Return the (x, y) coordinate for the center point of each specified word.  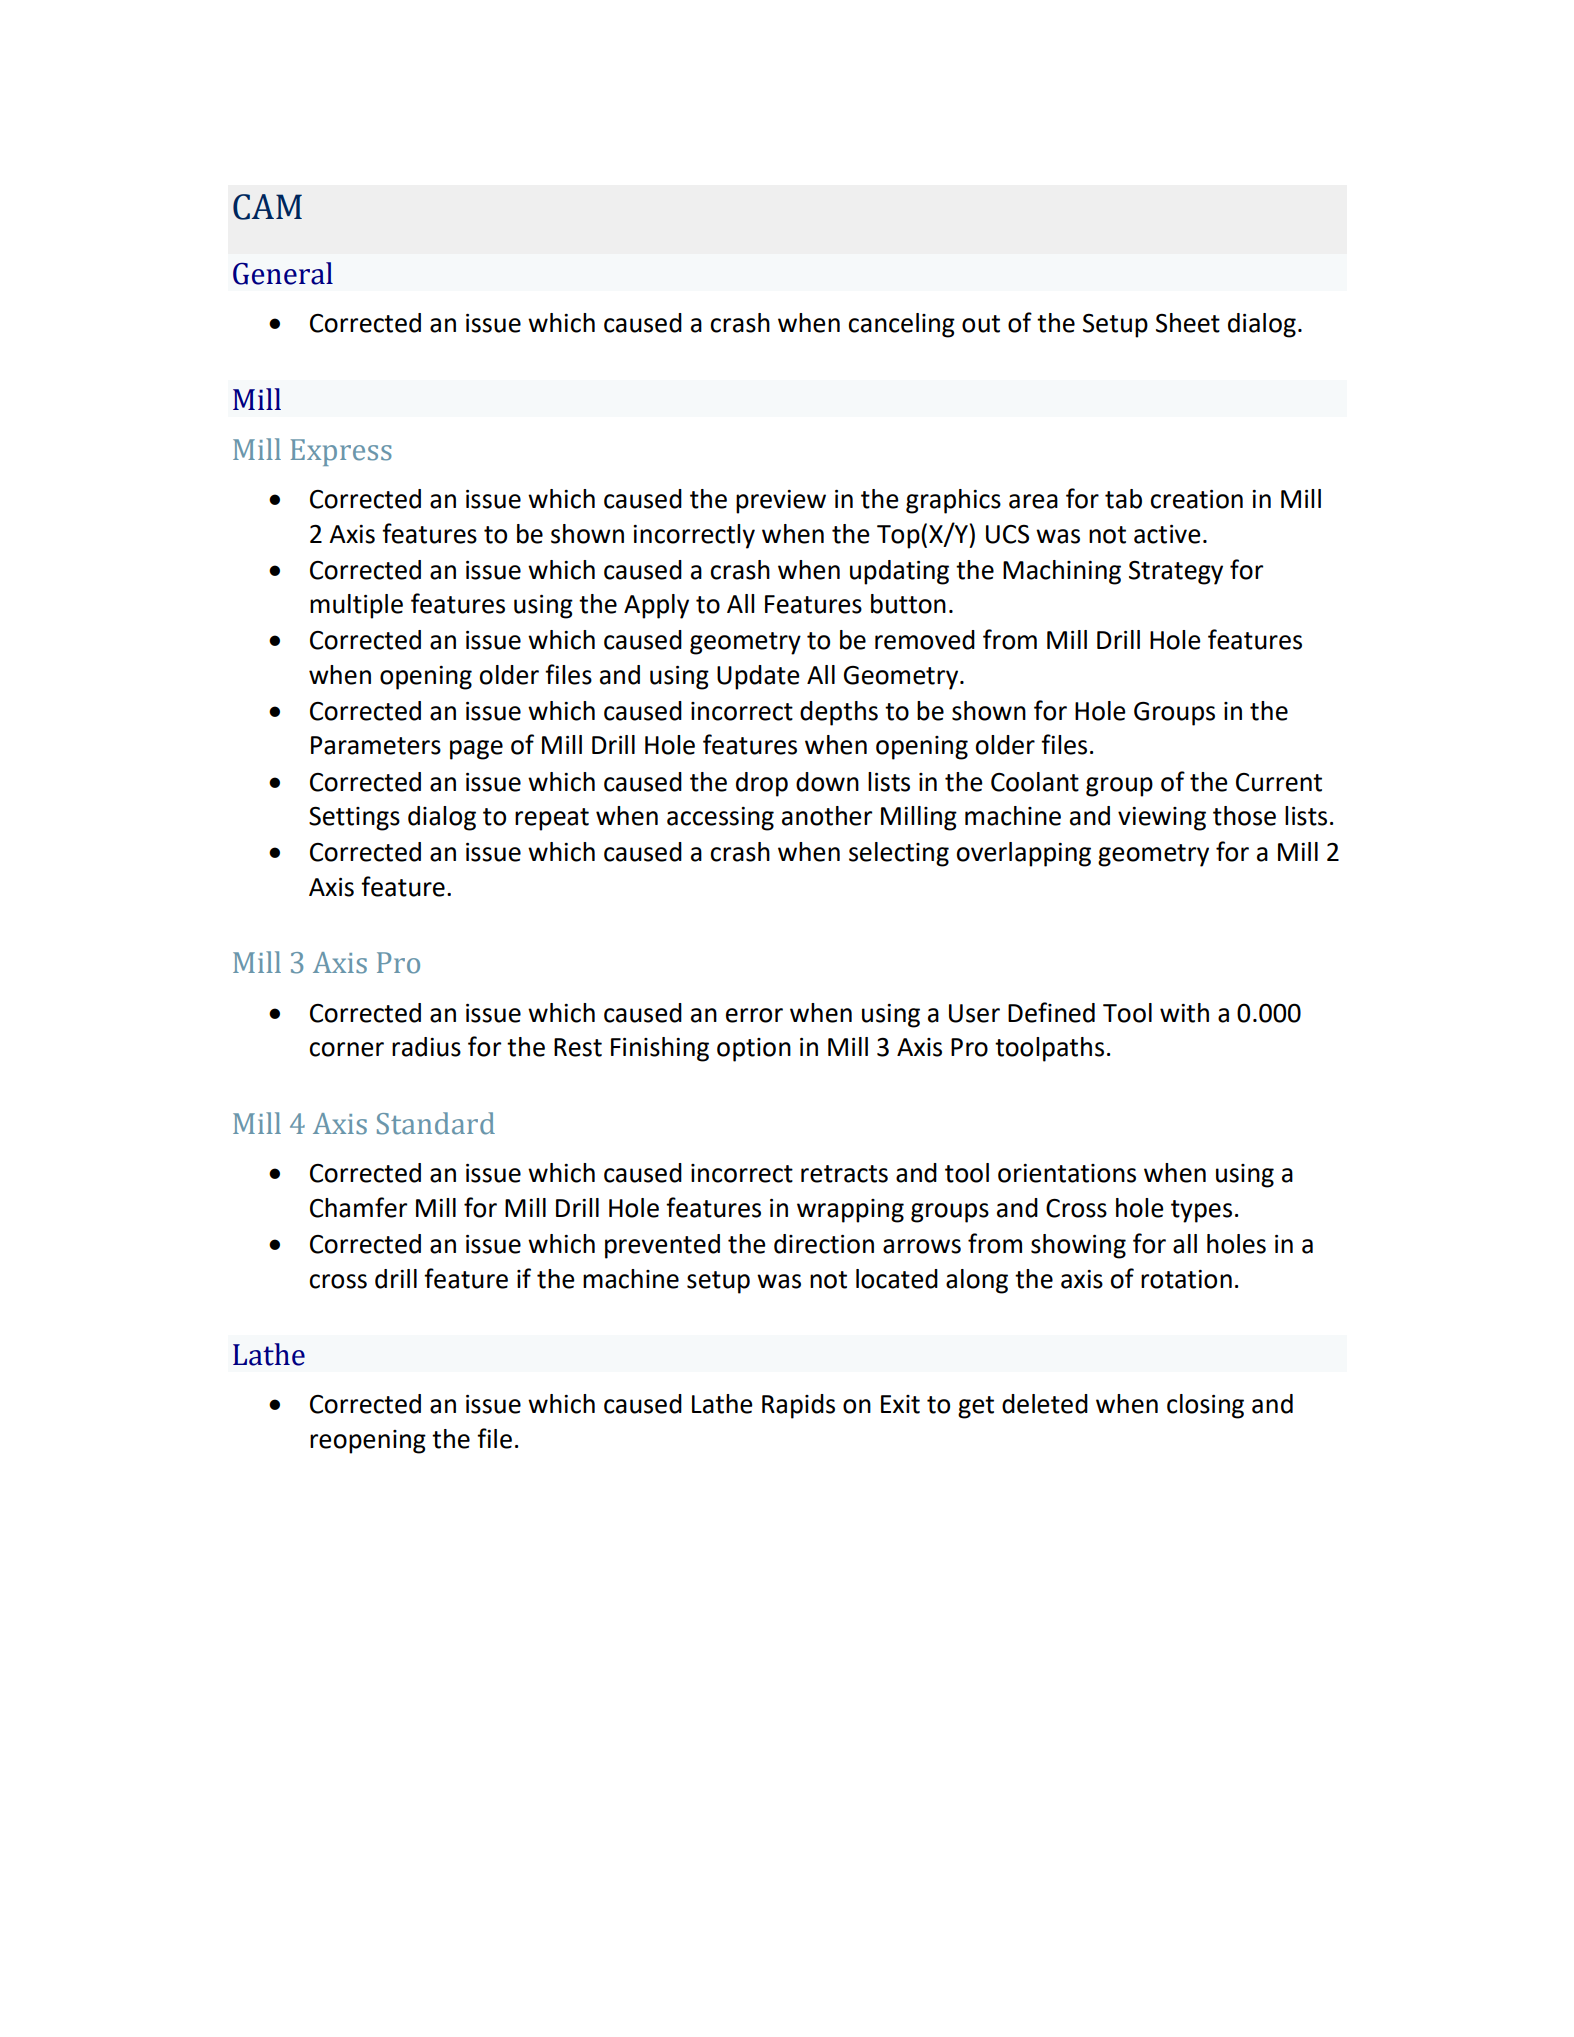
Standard (436, 1123)
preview (781, 502)
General (283, 273)
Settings (354, 819)
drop (762, 784)
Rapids (798, 1406)
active (1167, 534)
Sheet (1188, 323)
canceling (901, 325)
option (754, 1050)
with (1184, 1013)
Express (341, 452)
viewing (1162, 819)
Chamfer (358, 1207)
